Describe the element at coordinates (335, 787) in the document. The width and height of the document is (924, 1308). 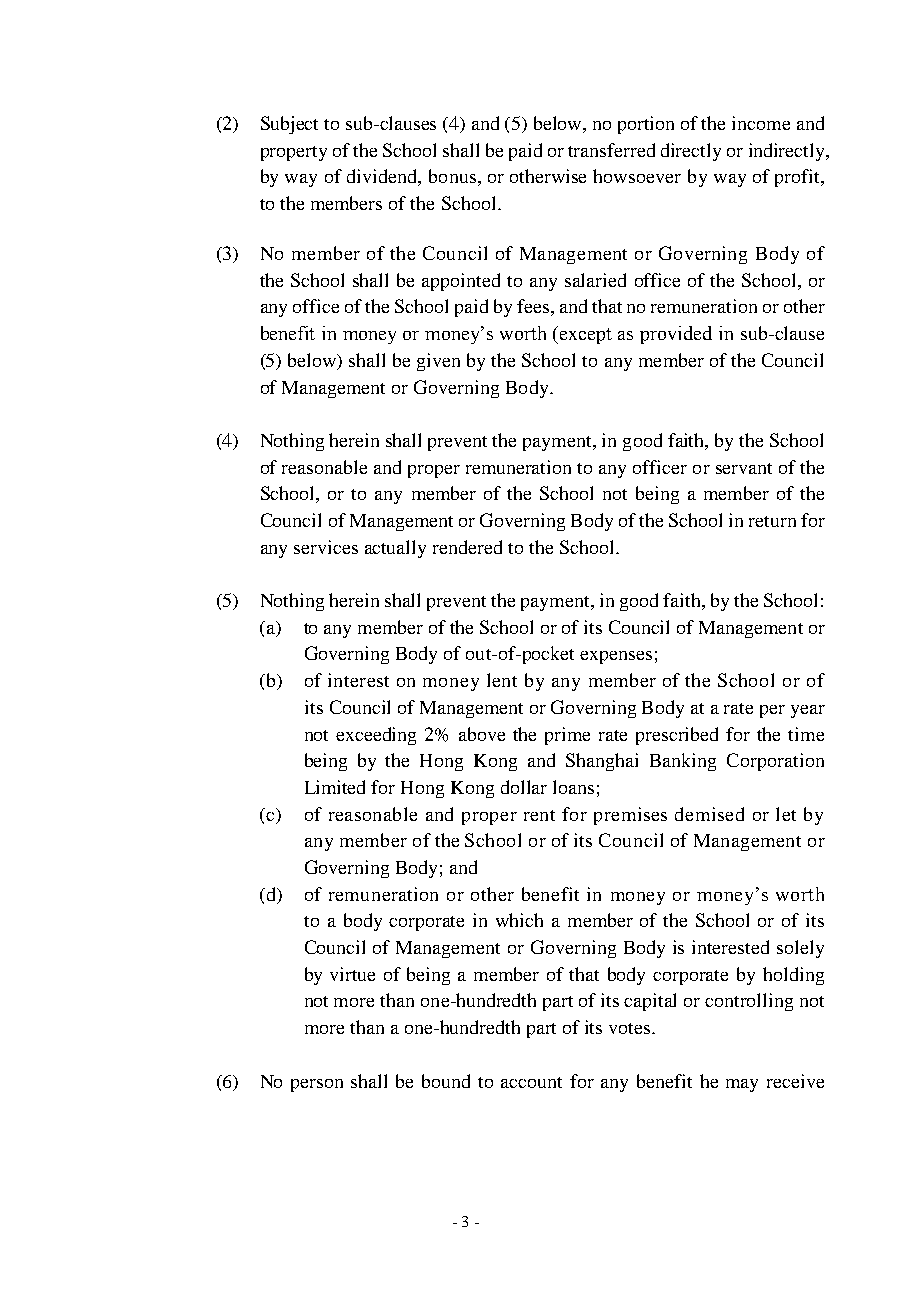
I see `Limited` at that location.
